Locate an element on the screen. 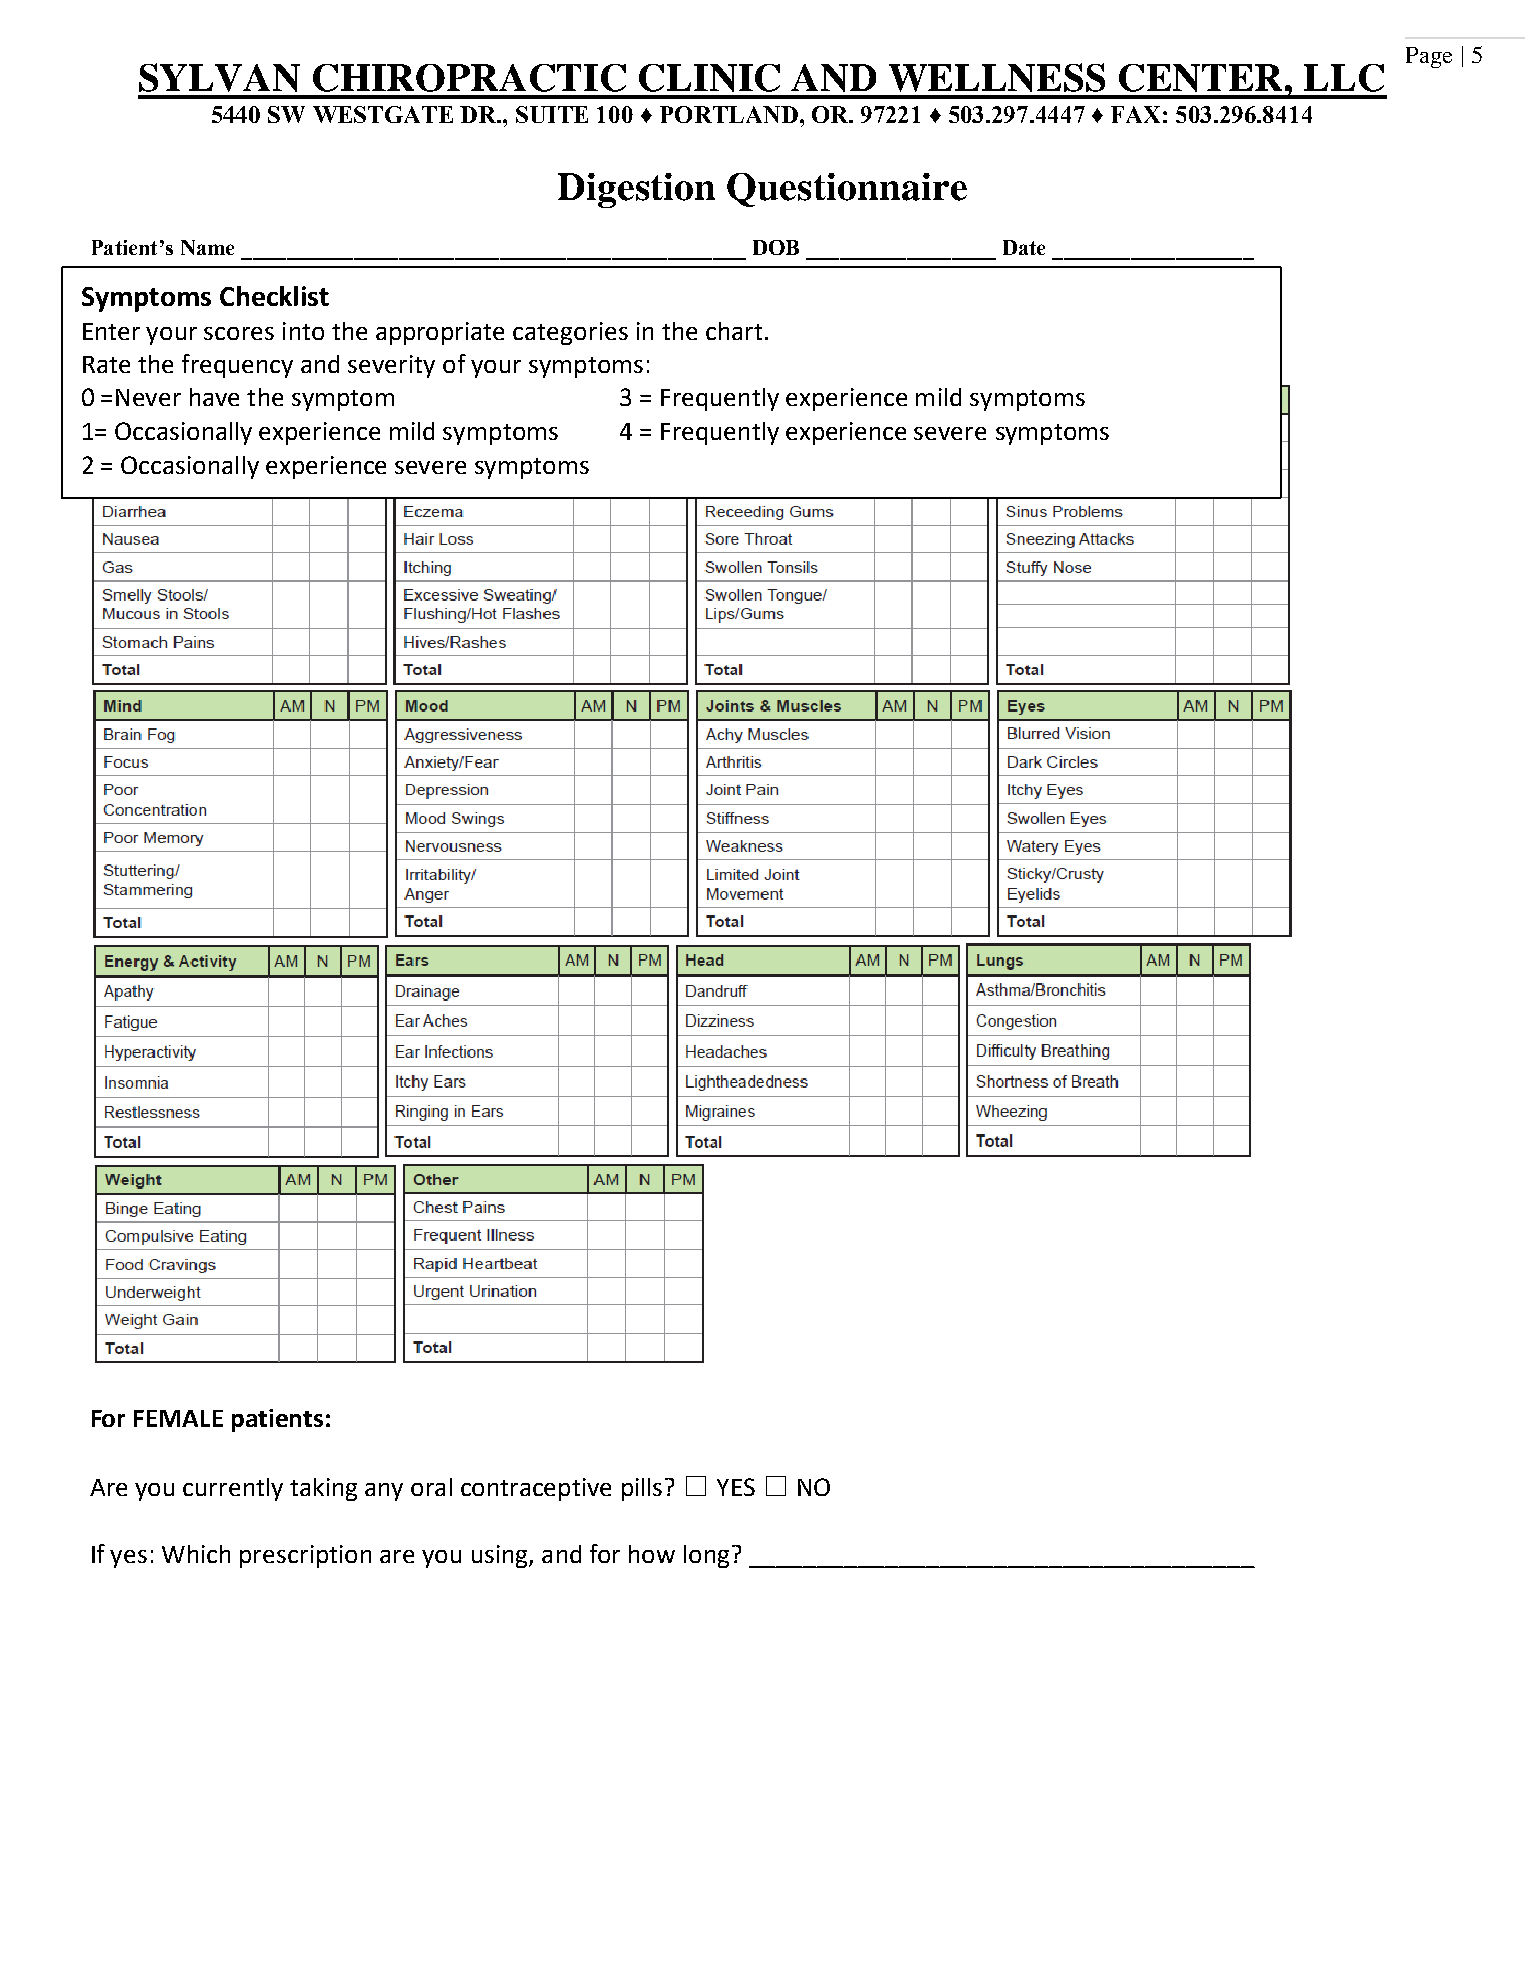 This screenshot has height=1973, width=1525. LLC is located at coordinates (1344, 78).
